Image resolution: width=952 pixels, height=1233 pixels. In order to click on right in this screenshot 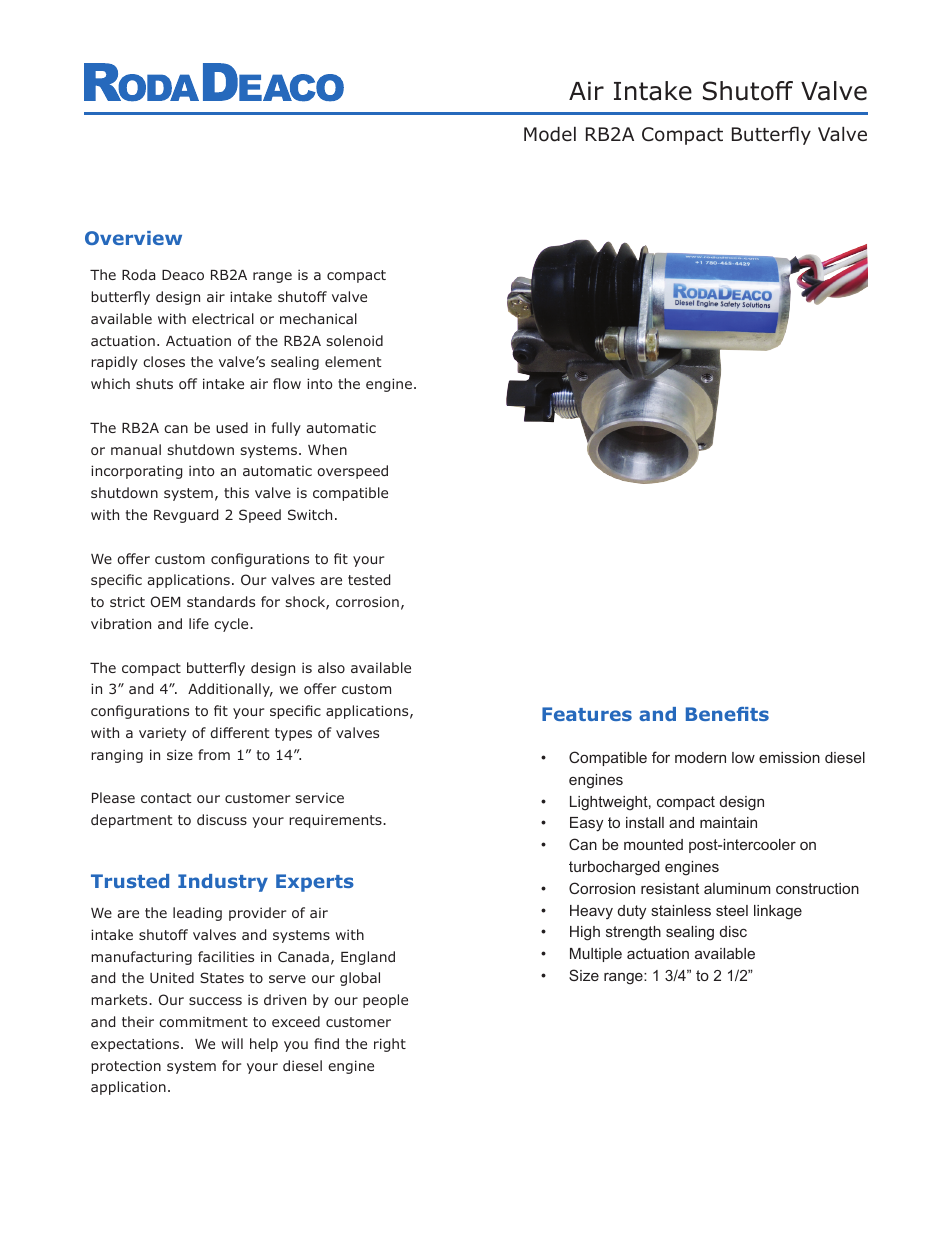, I will do `click(390, 1045)`.
